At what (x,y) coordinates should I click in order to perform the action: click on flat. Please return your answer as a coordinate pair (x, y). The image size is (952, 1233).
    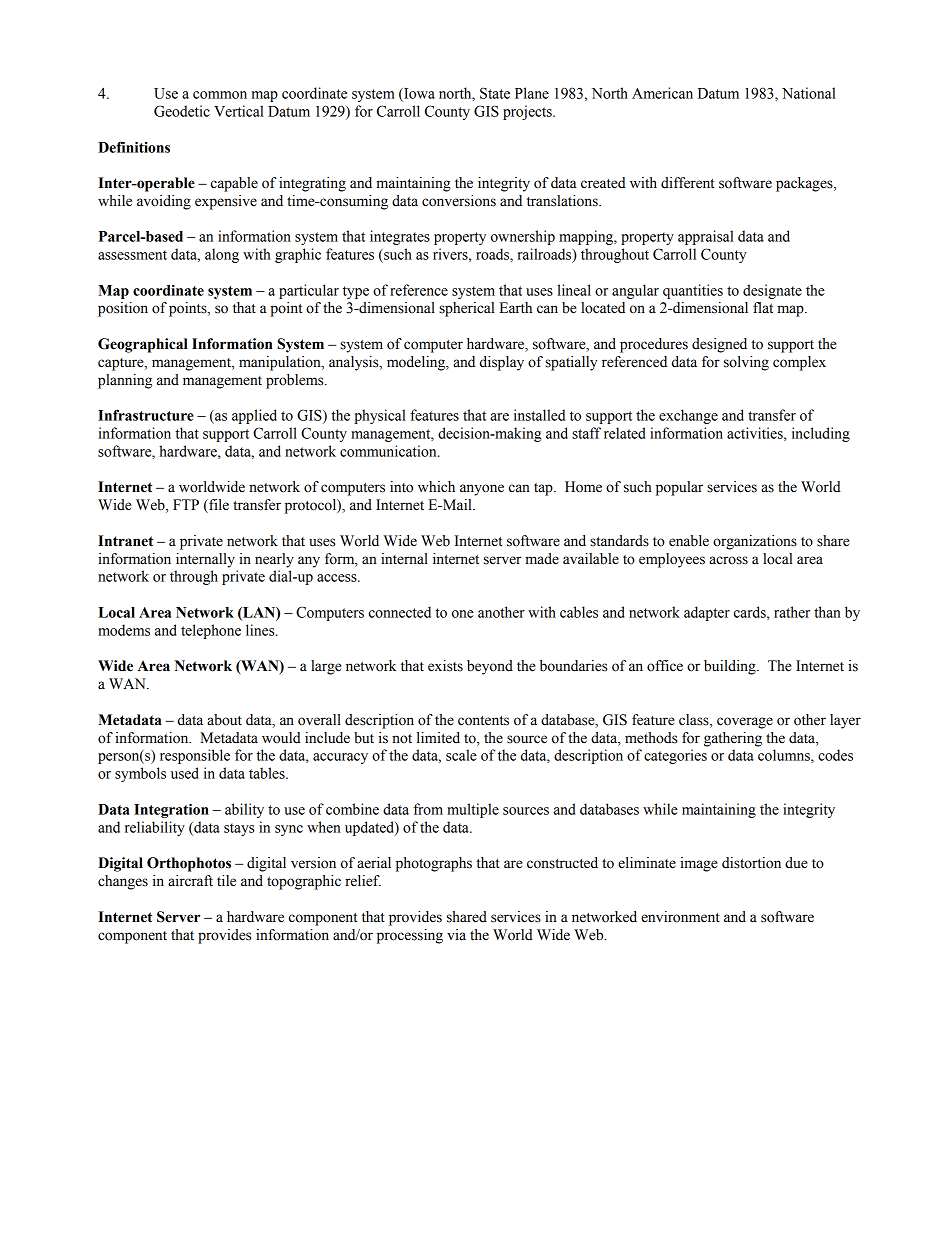
    Looking at the image, I should click on (763, 308).
